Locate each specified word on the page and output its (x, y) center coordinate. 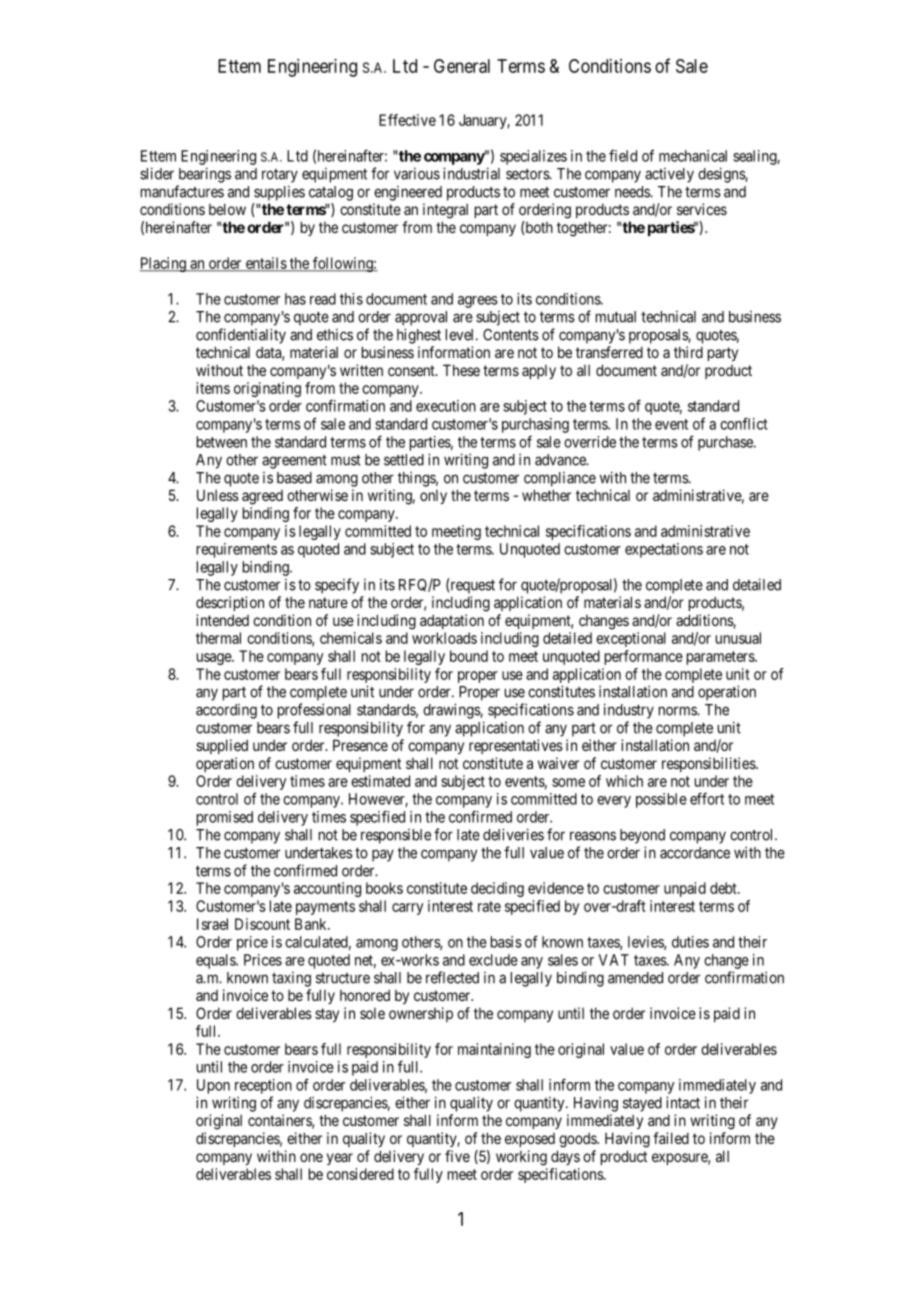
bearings (205, 175)
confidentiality (241, 336)
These (461, 370)
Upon (213, 1086)
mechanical (693, 156)
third (688, 352)
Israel (212, 924)
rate (489, 906)
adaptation (452, 621)
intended (222, 620)
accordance (695, 853)
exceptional (631, 639)
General (462, 66)
